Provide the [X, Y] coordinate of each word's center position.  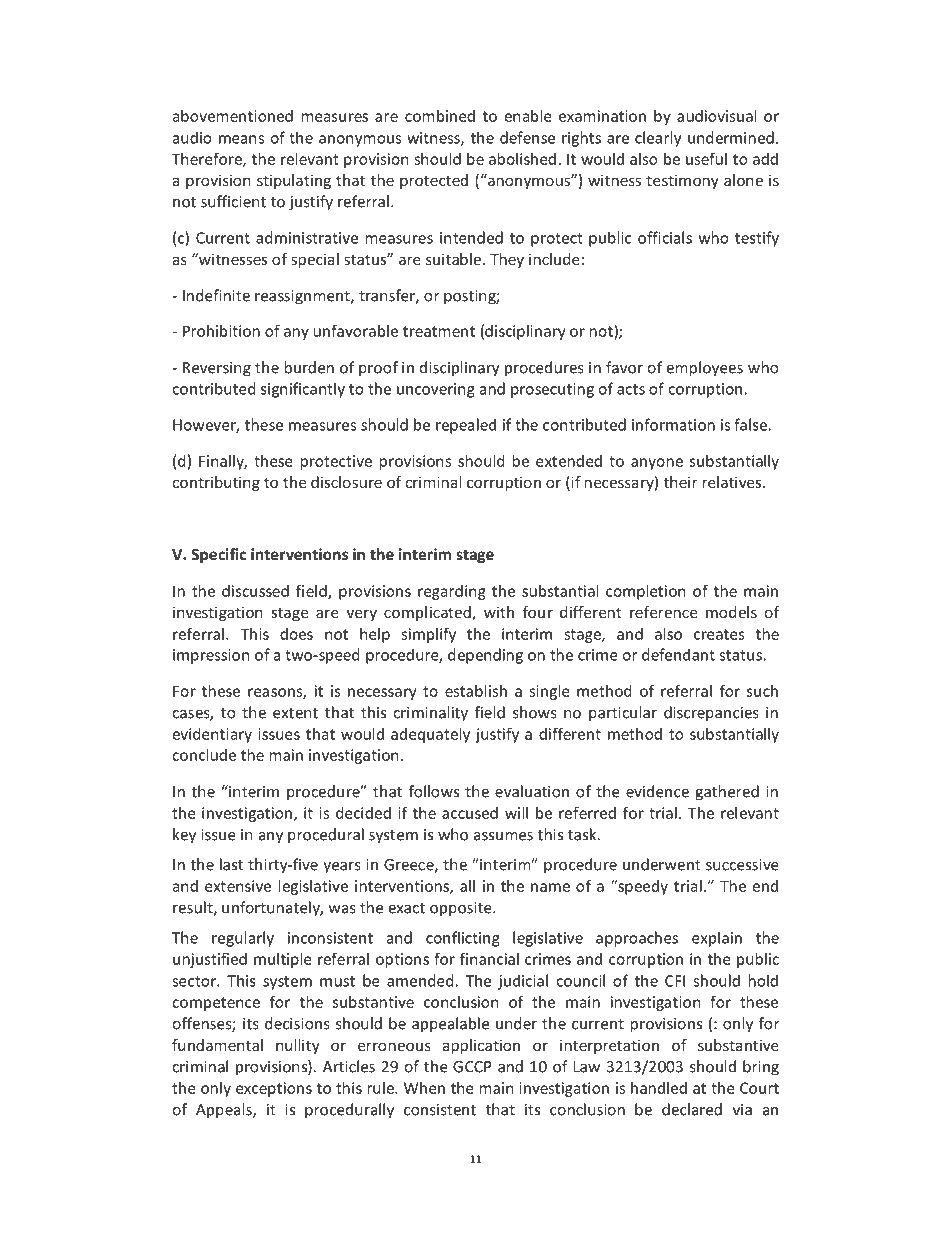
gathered [727, 793]
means [241, 139]
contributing [216, 483]
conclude [204, 755]
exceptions [274, 1089]
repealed [466, 426]
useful [706, 158]
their [681, 482]
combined [440, 116]
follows [434, 791]
